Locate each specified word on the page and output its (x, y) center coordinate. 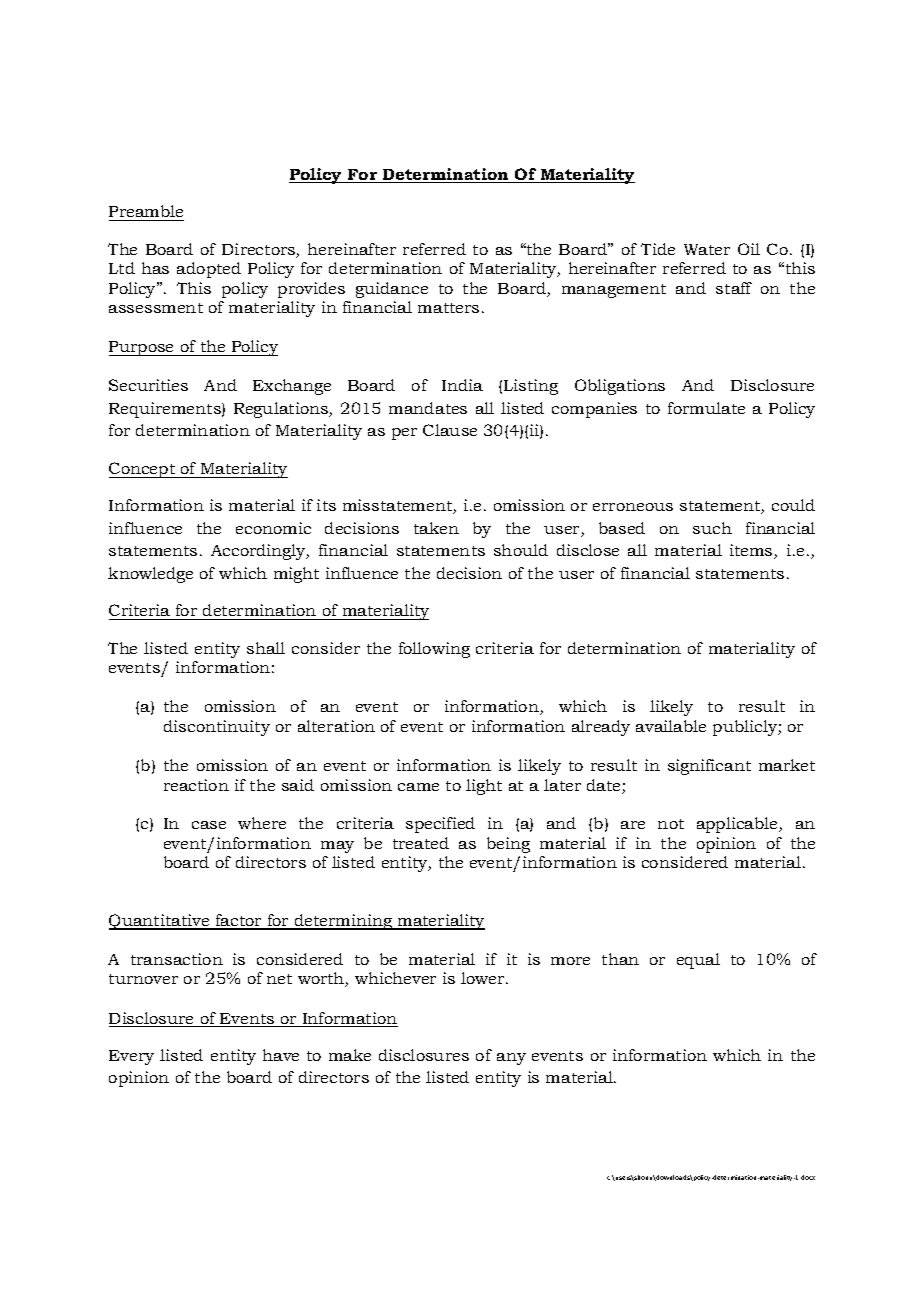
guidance (392, 290)
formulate (706, 408)
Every (131, 1057)
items (752, 551)
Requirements (166, 410)
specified (440, 825)
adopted (209, 270)
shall (266, 648)
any (511, 1059)
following (434, 650)
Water (707, 249)
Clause (450, 430)
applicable (738, 825)
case (209, 825)
